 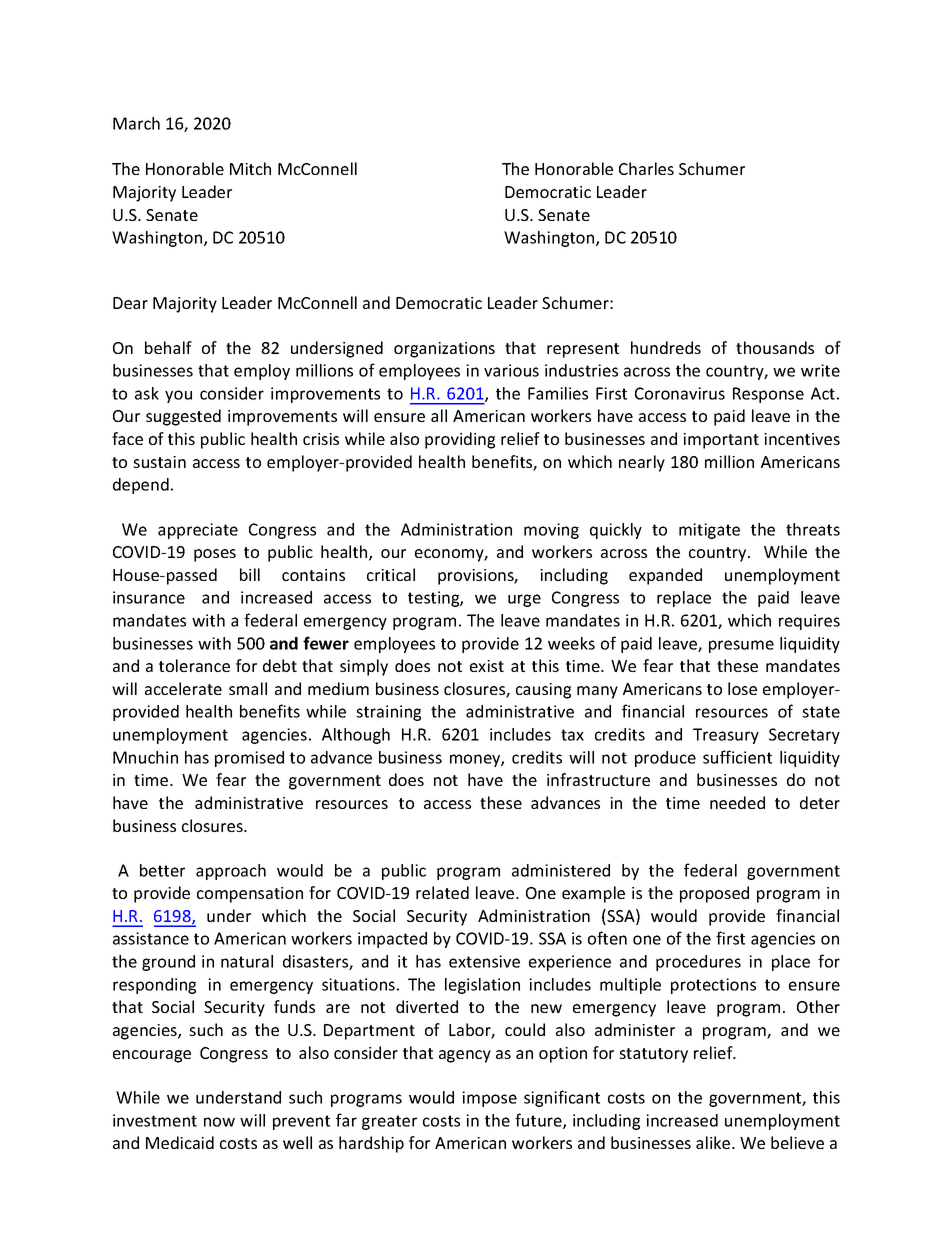 What do you see at coordinates (219, 1122) in the screenshot?
I see `now` at bounding box center [219, 1122].
